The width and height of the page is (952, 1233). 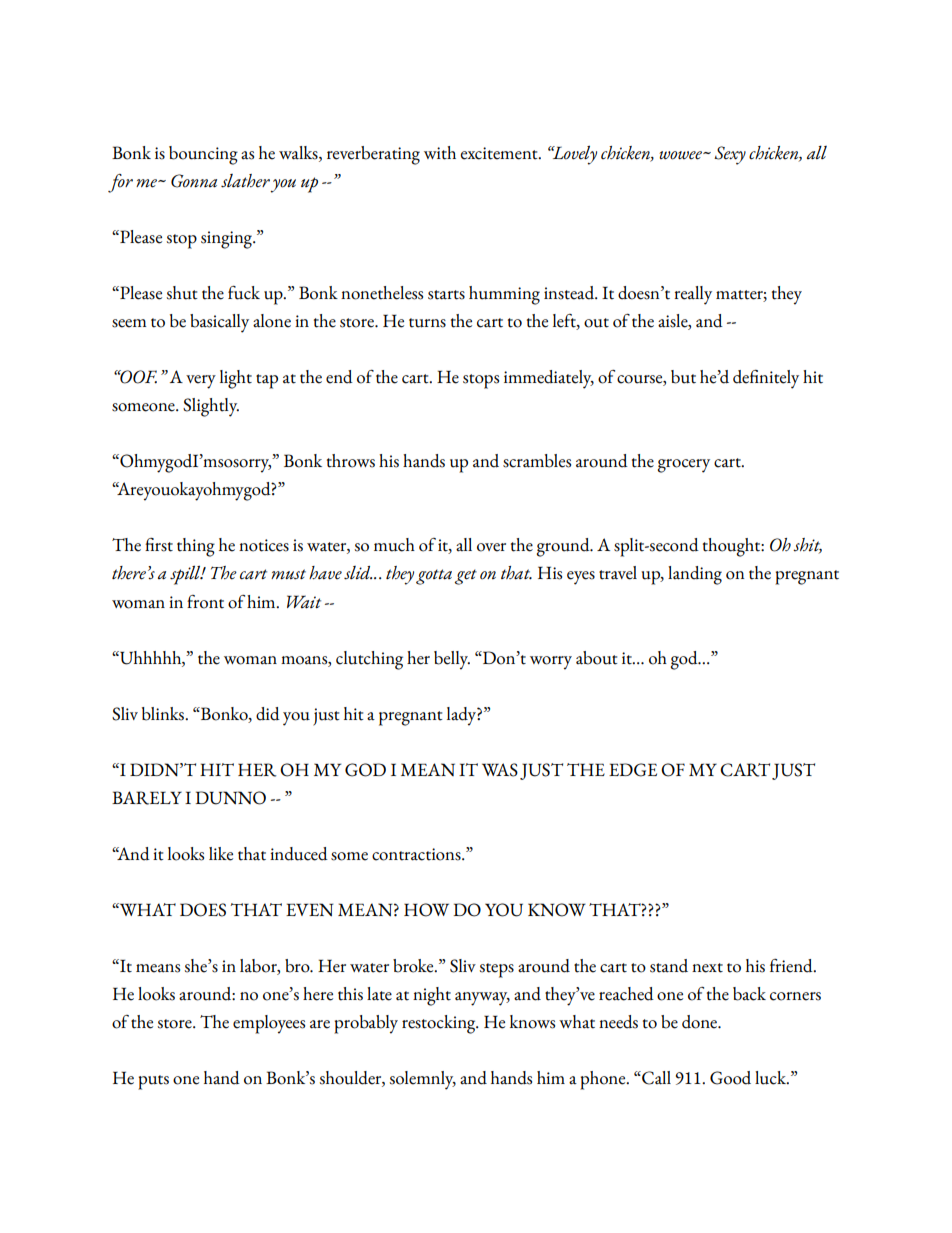 I want to click on Gonna, so click(x=194, y=181).
